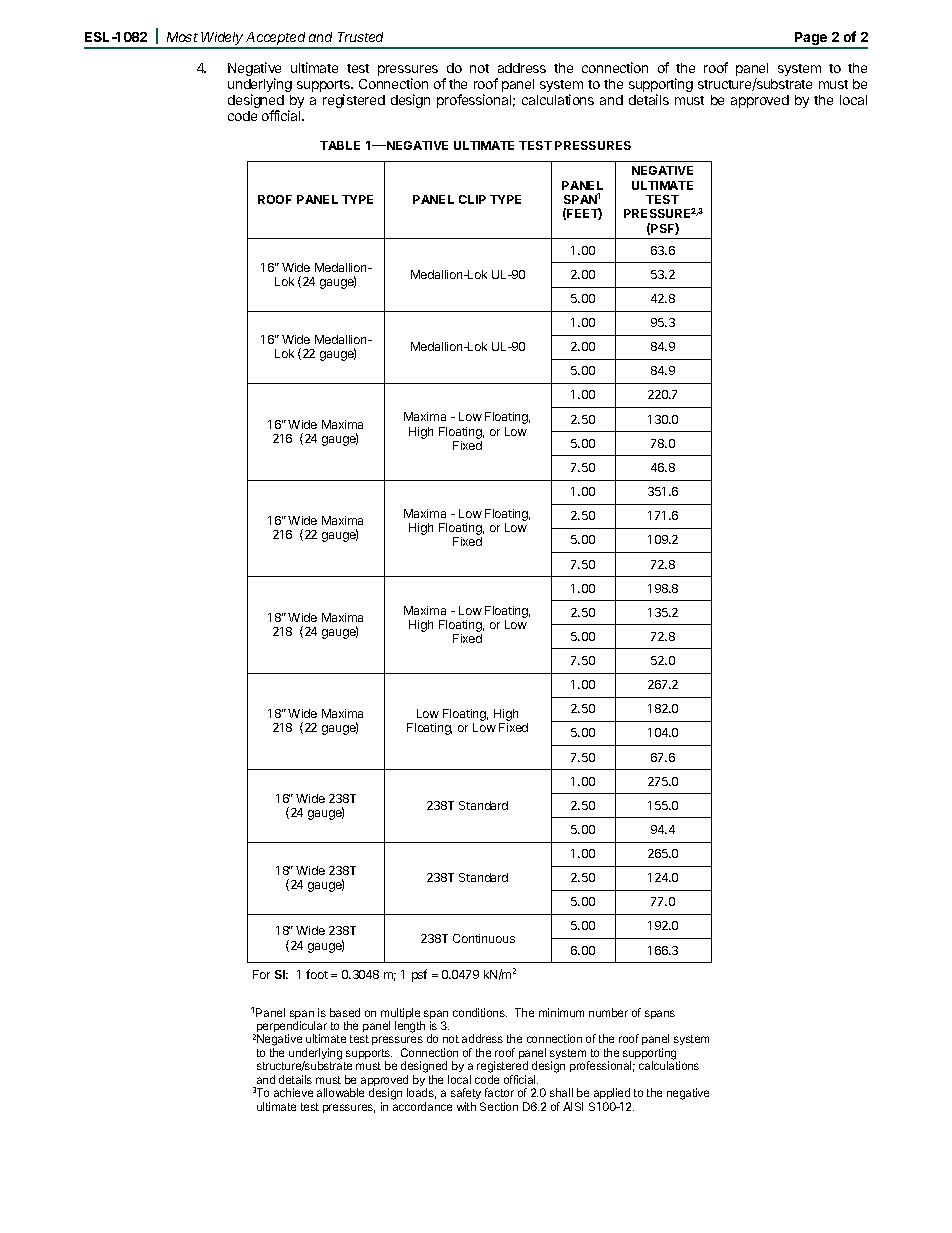 The width and height of the screenshot is (952, 1233). Describe the element at coordinates (277, 40) in the screenshot. I see `Accepted` at that location.
